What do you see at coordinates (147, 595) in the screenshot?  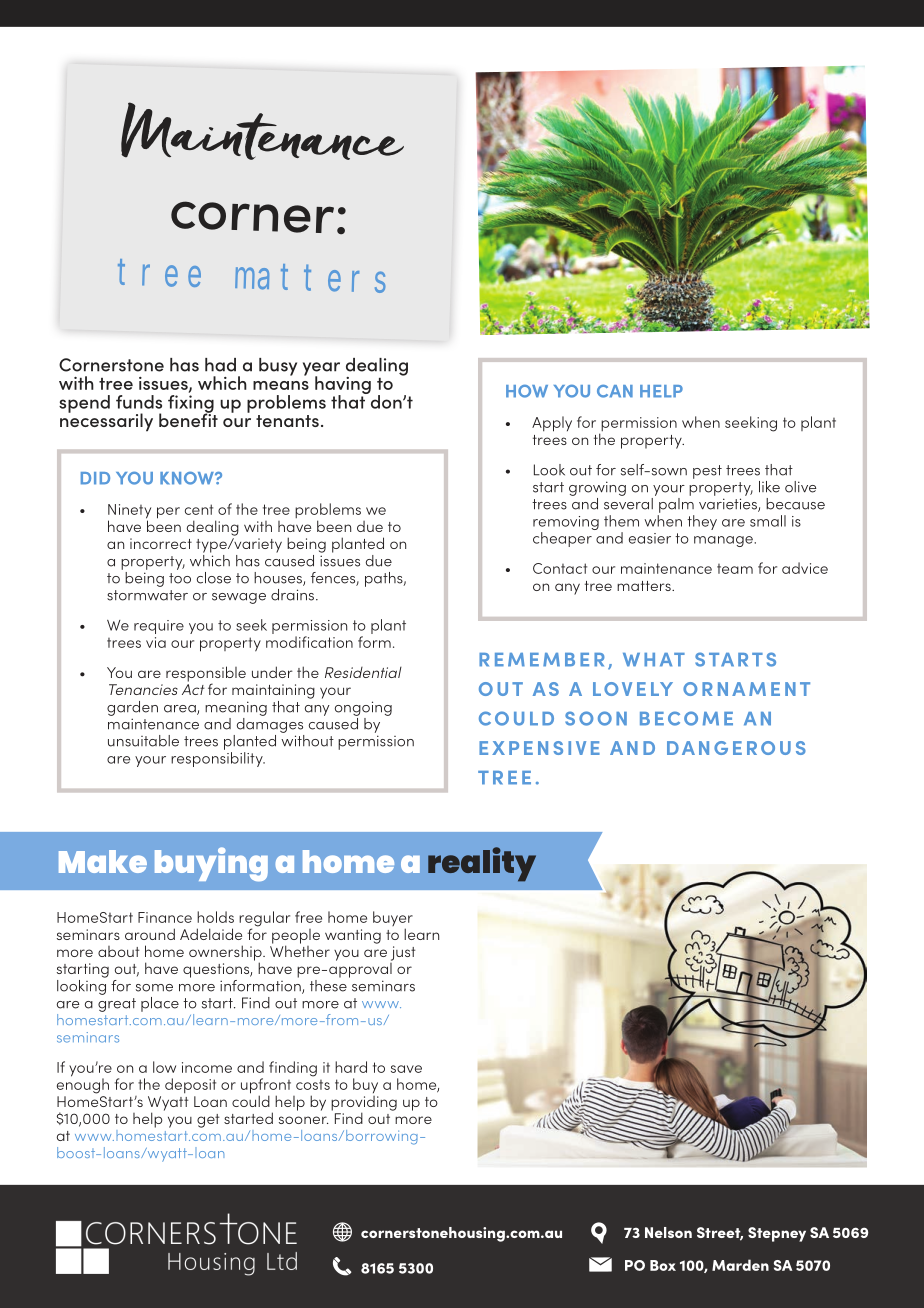 I see `stormwater` at bounding box center [147, 595].
